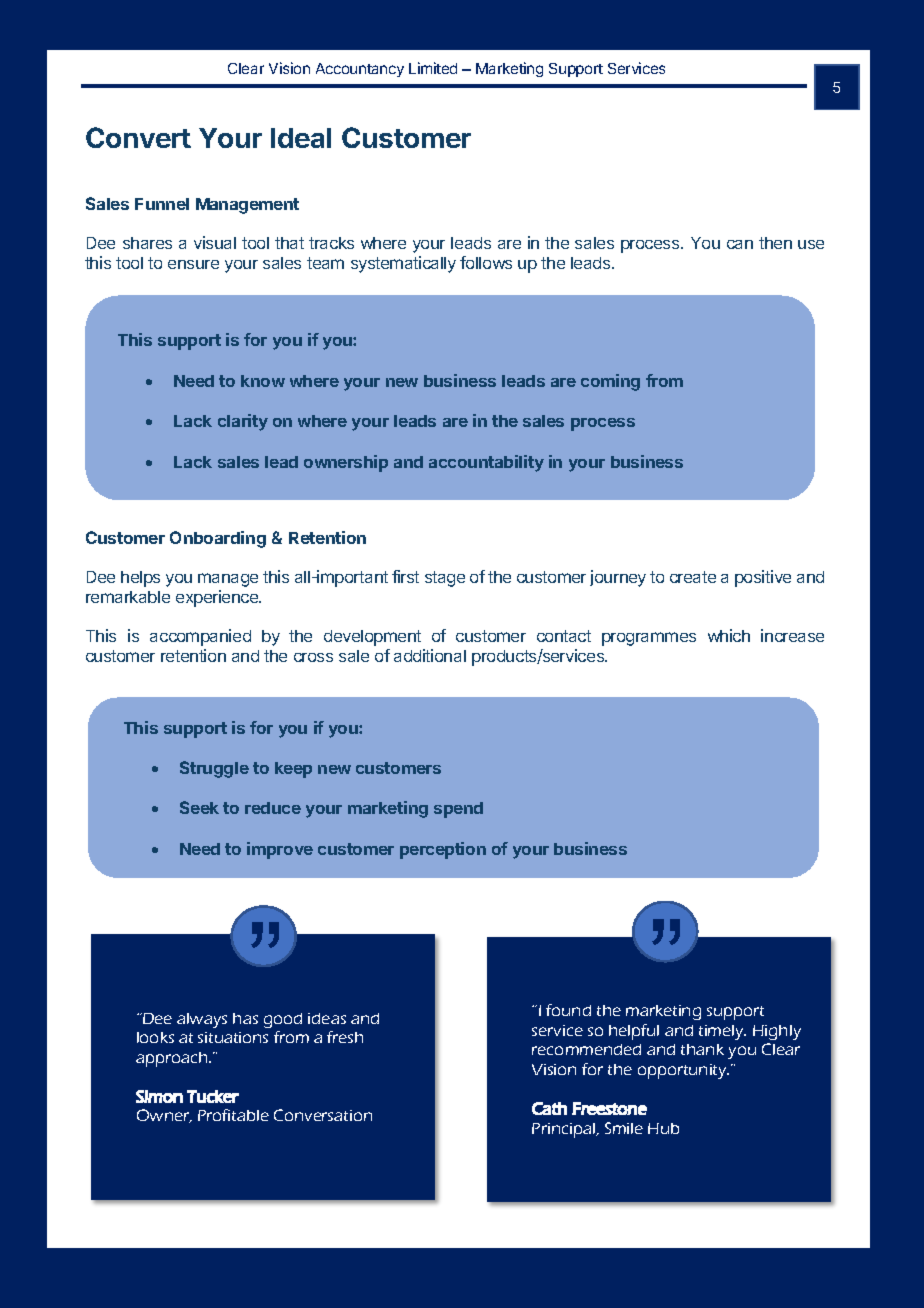  What do you see at coordinates (433, 68) in the image?
I see `Limited` at bounding box center [433, 68].
